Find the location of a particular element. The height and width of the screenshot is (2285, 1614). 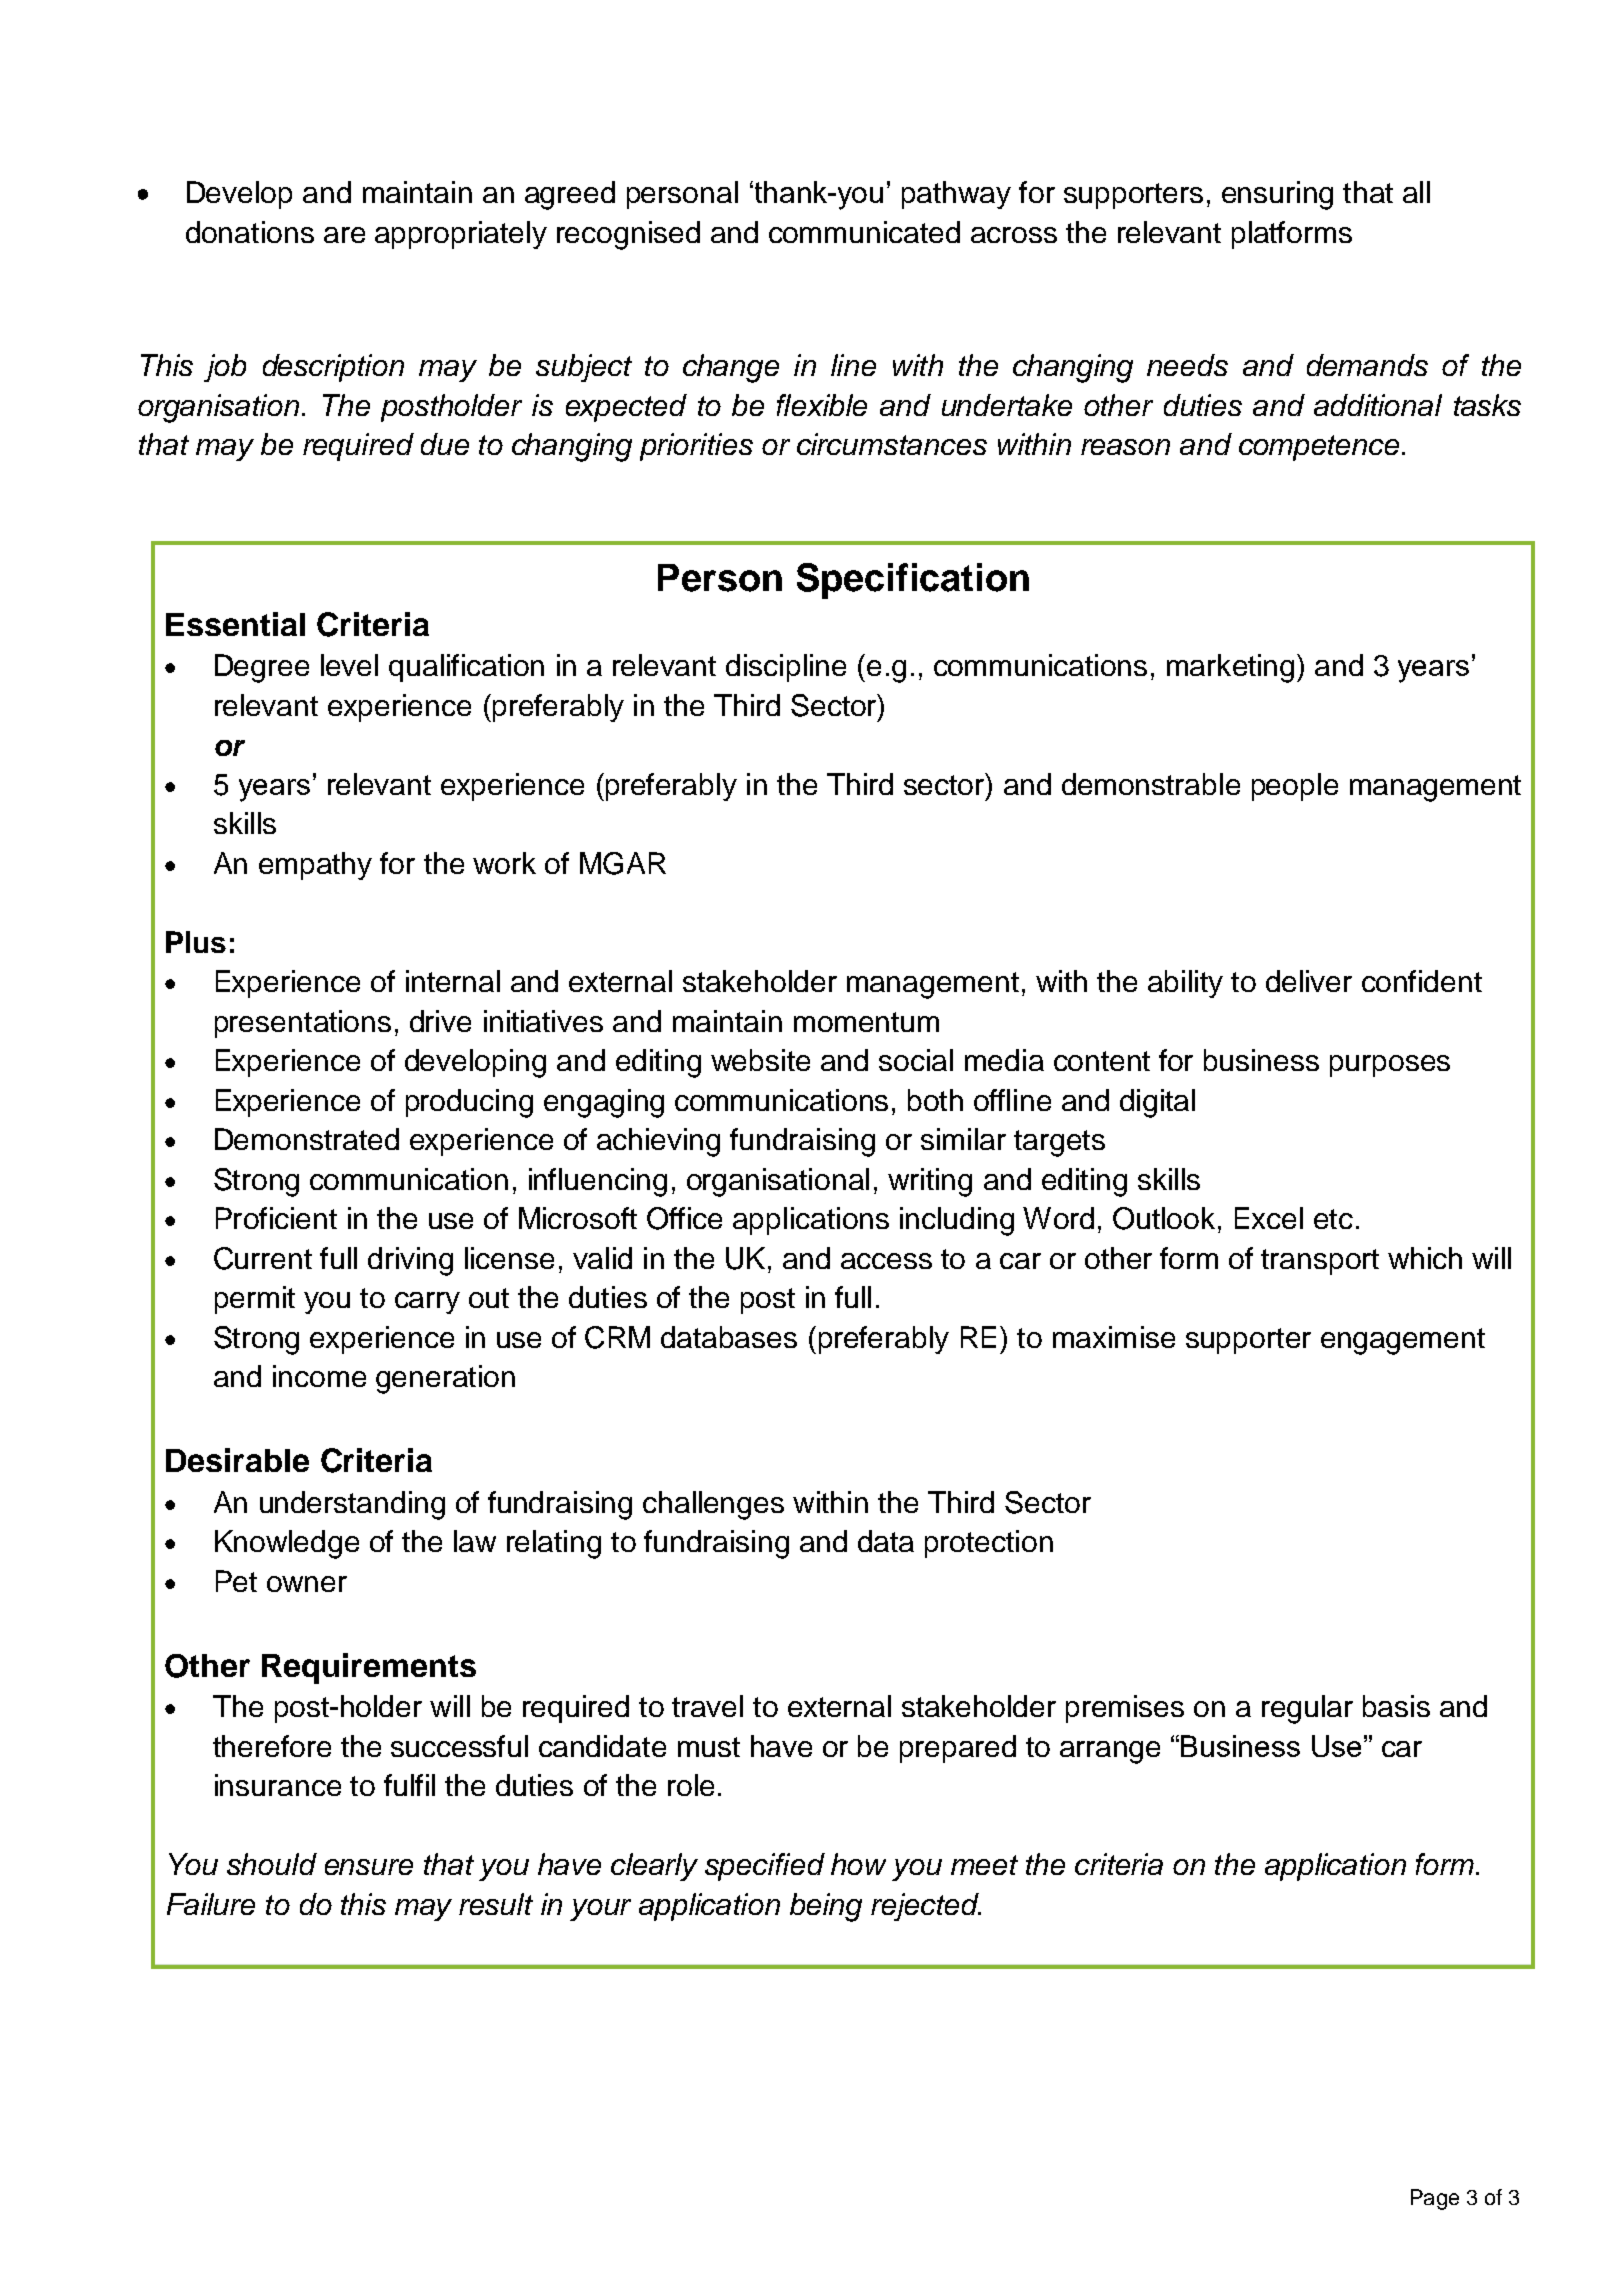

presentations is located at coordinates (303, 1024).
